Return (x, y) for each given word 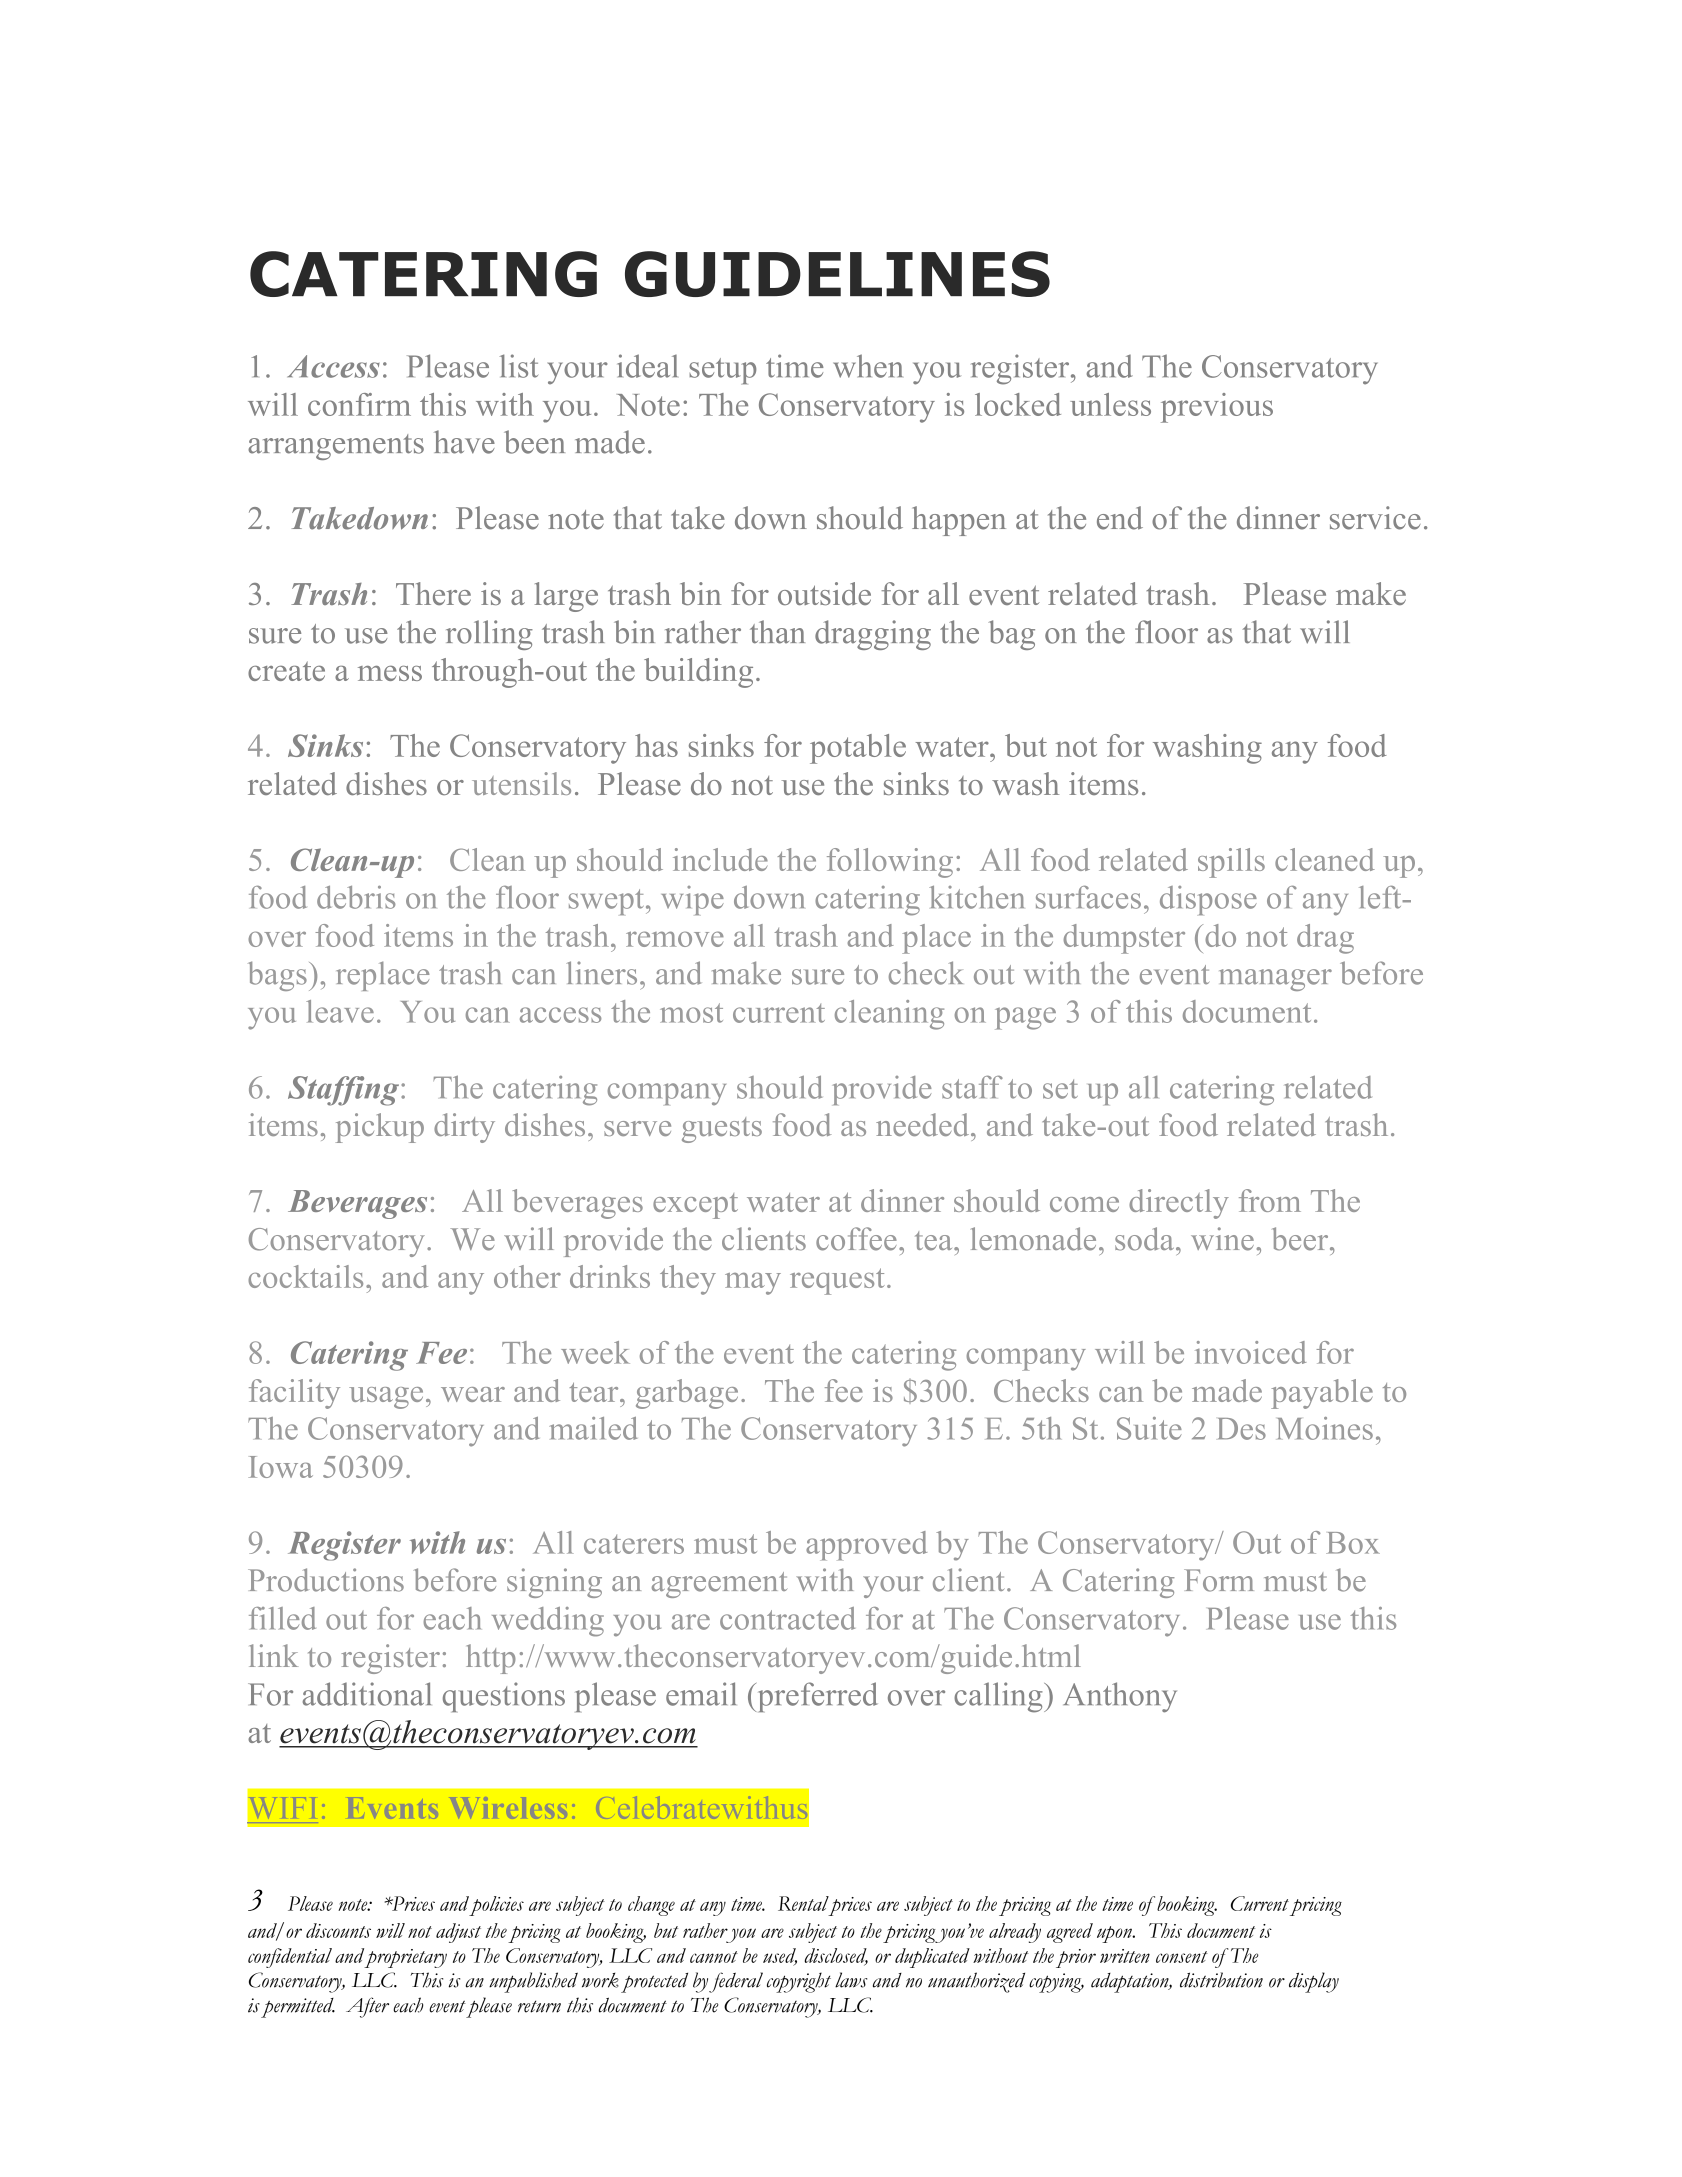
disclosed (836, 1956)
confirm (359, 404)
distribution (1221, 1980)
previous (1217, 408)
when (868, 366)
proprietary (405, 1958)
